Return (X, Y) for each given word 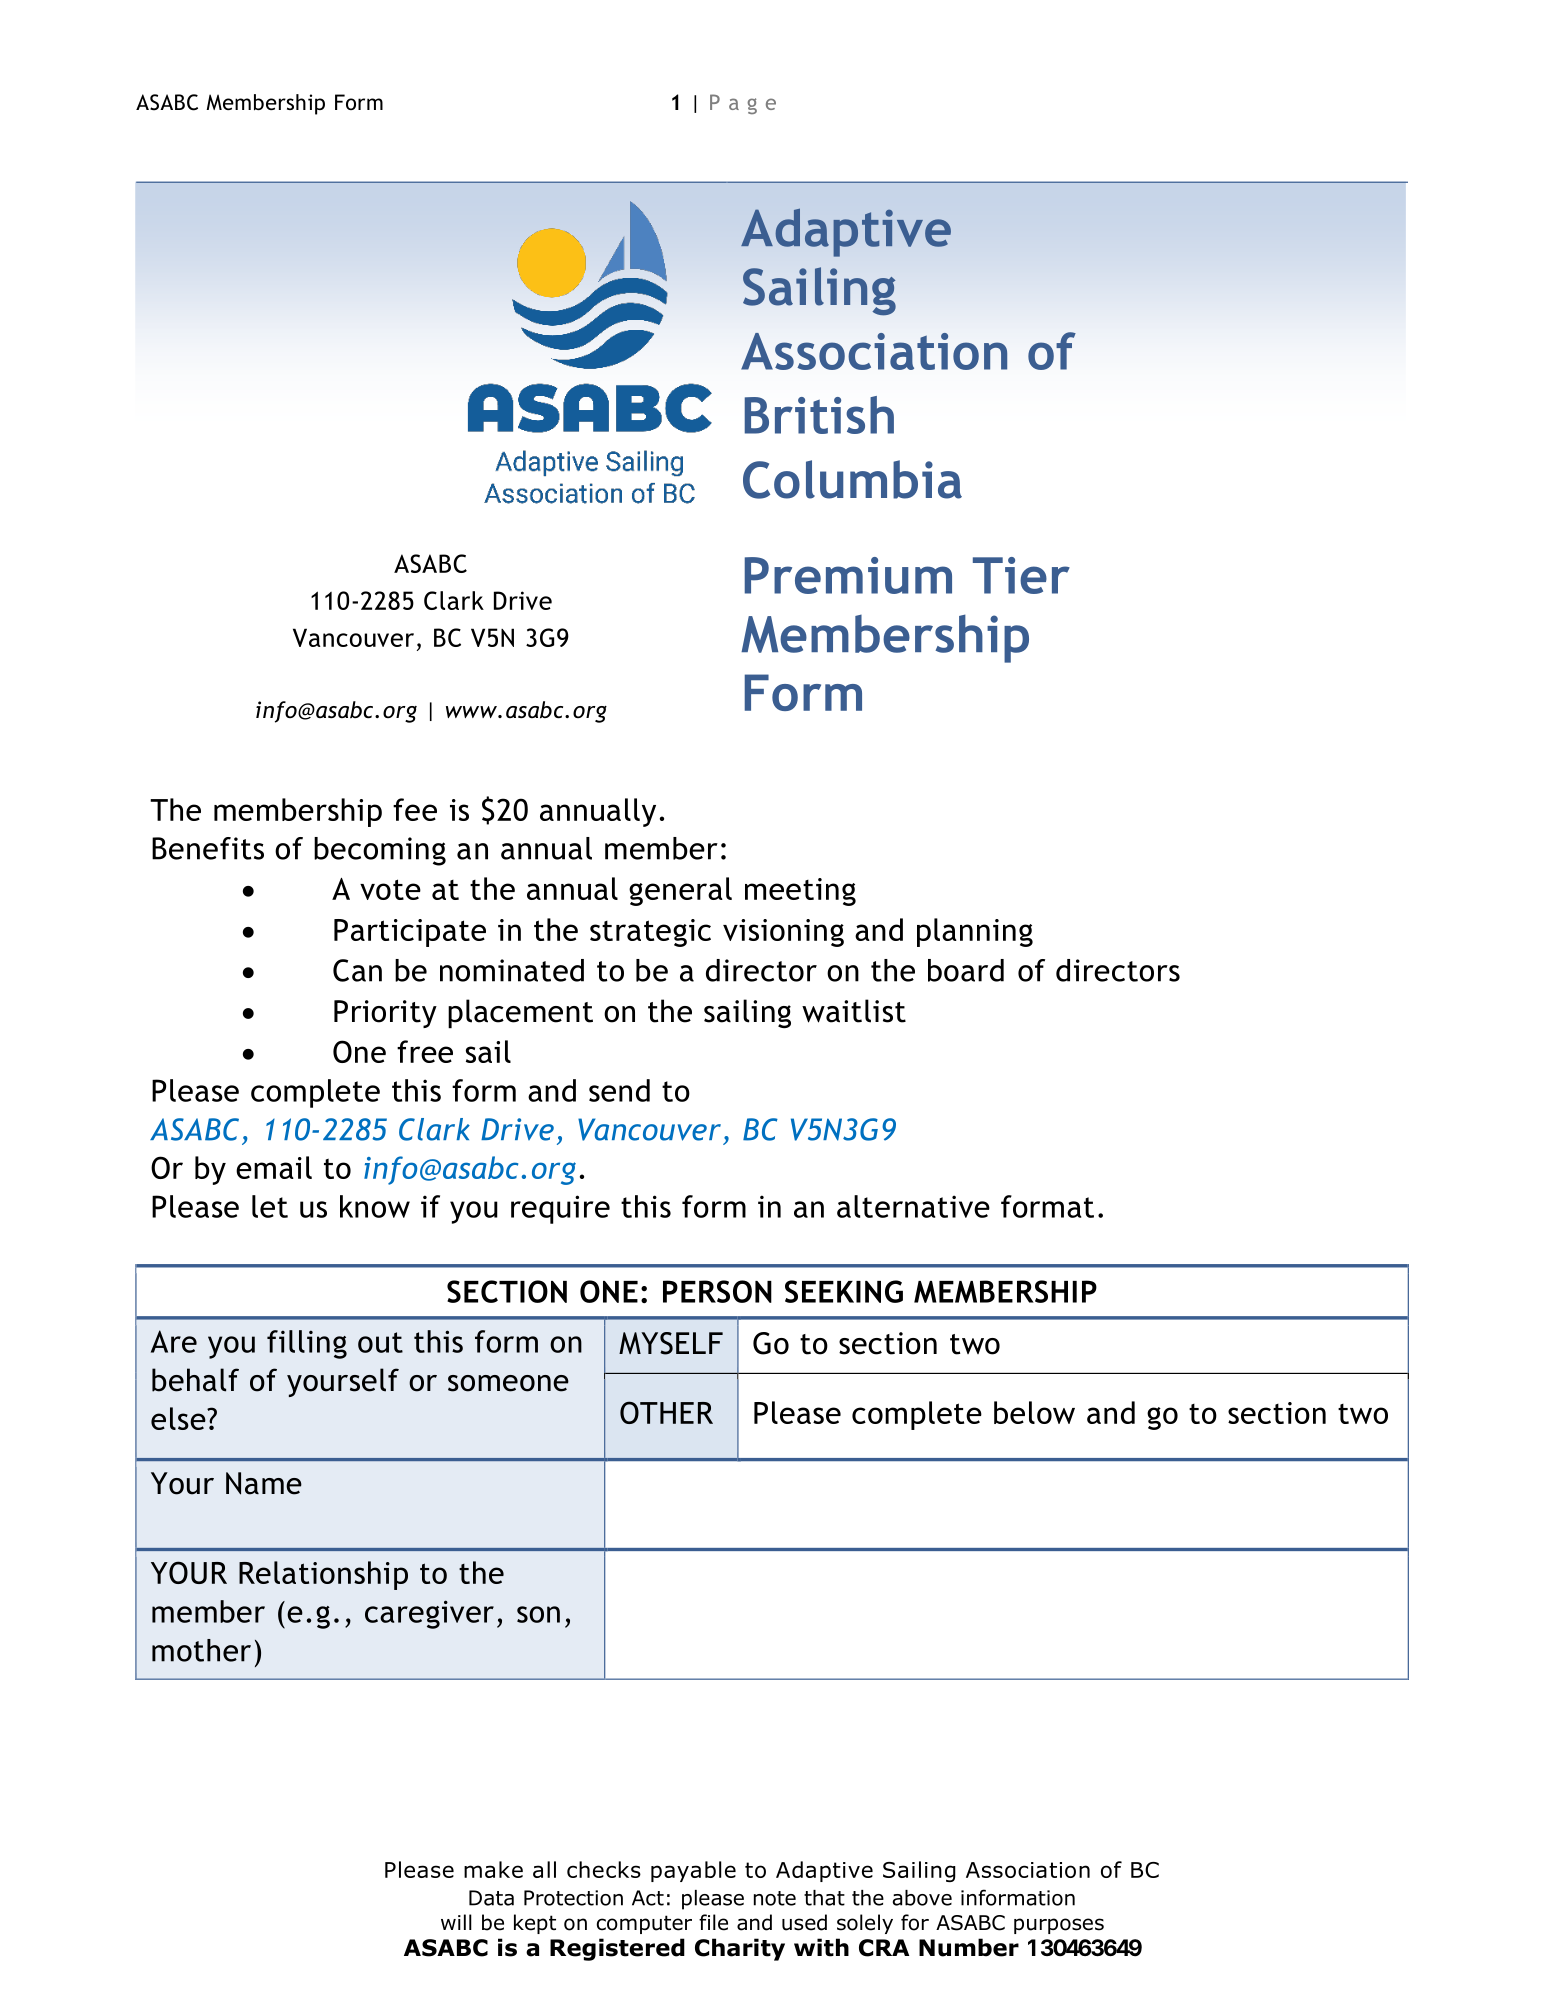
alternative (913, 1206)
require (560, 1209)
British (819, 415)
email (274, 1167)
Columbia (852, 479)
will (456, 1922)
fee (415, 809)
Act (648, 1898)
